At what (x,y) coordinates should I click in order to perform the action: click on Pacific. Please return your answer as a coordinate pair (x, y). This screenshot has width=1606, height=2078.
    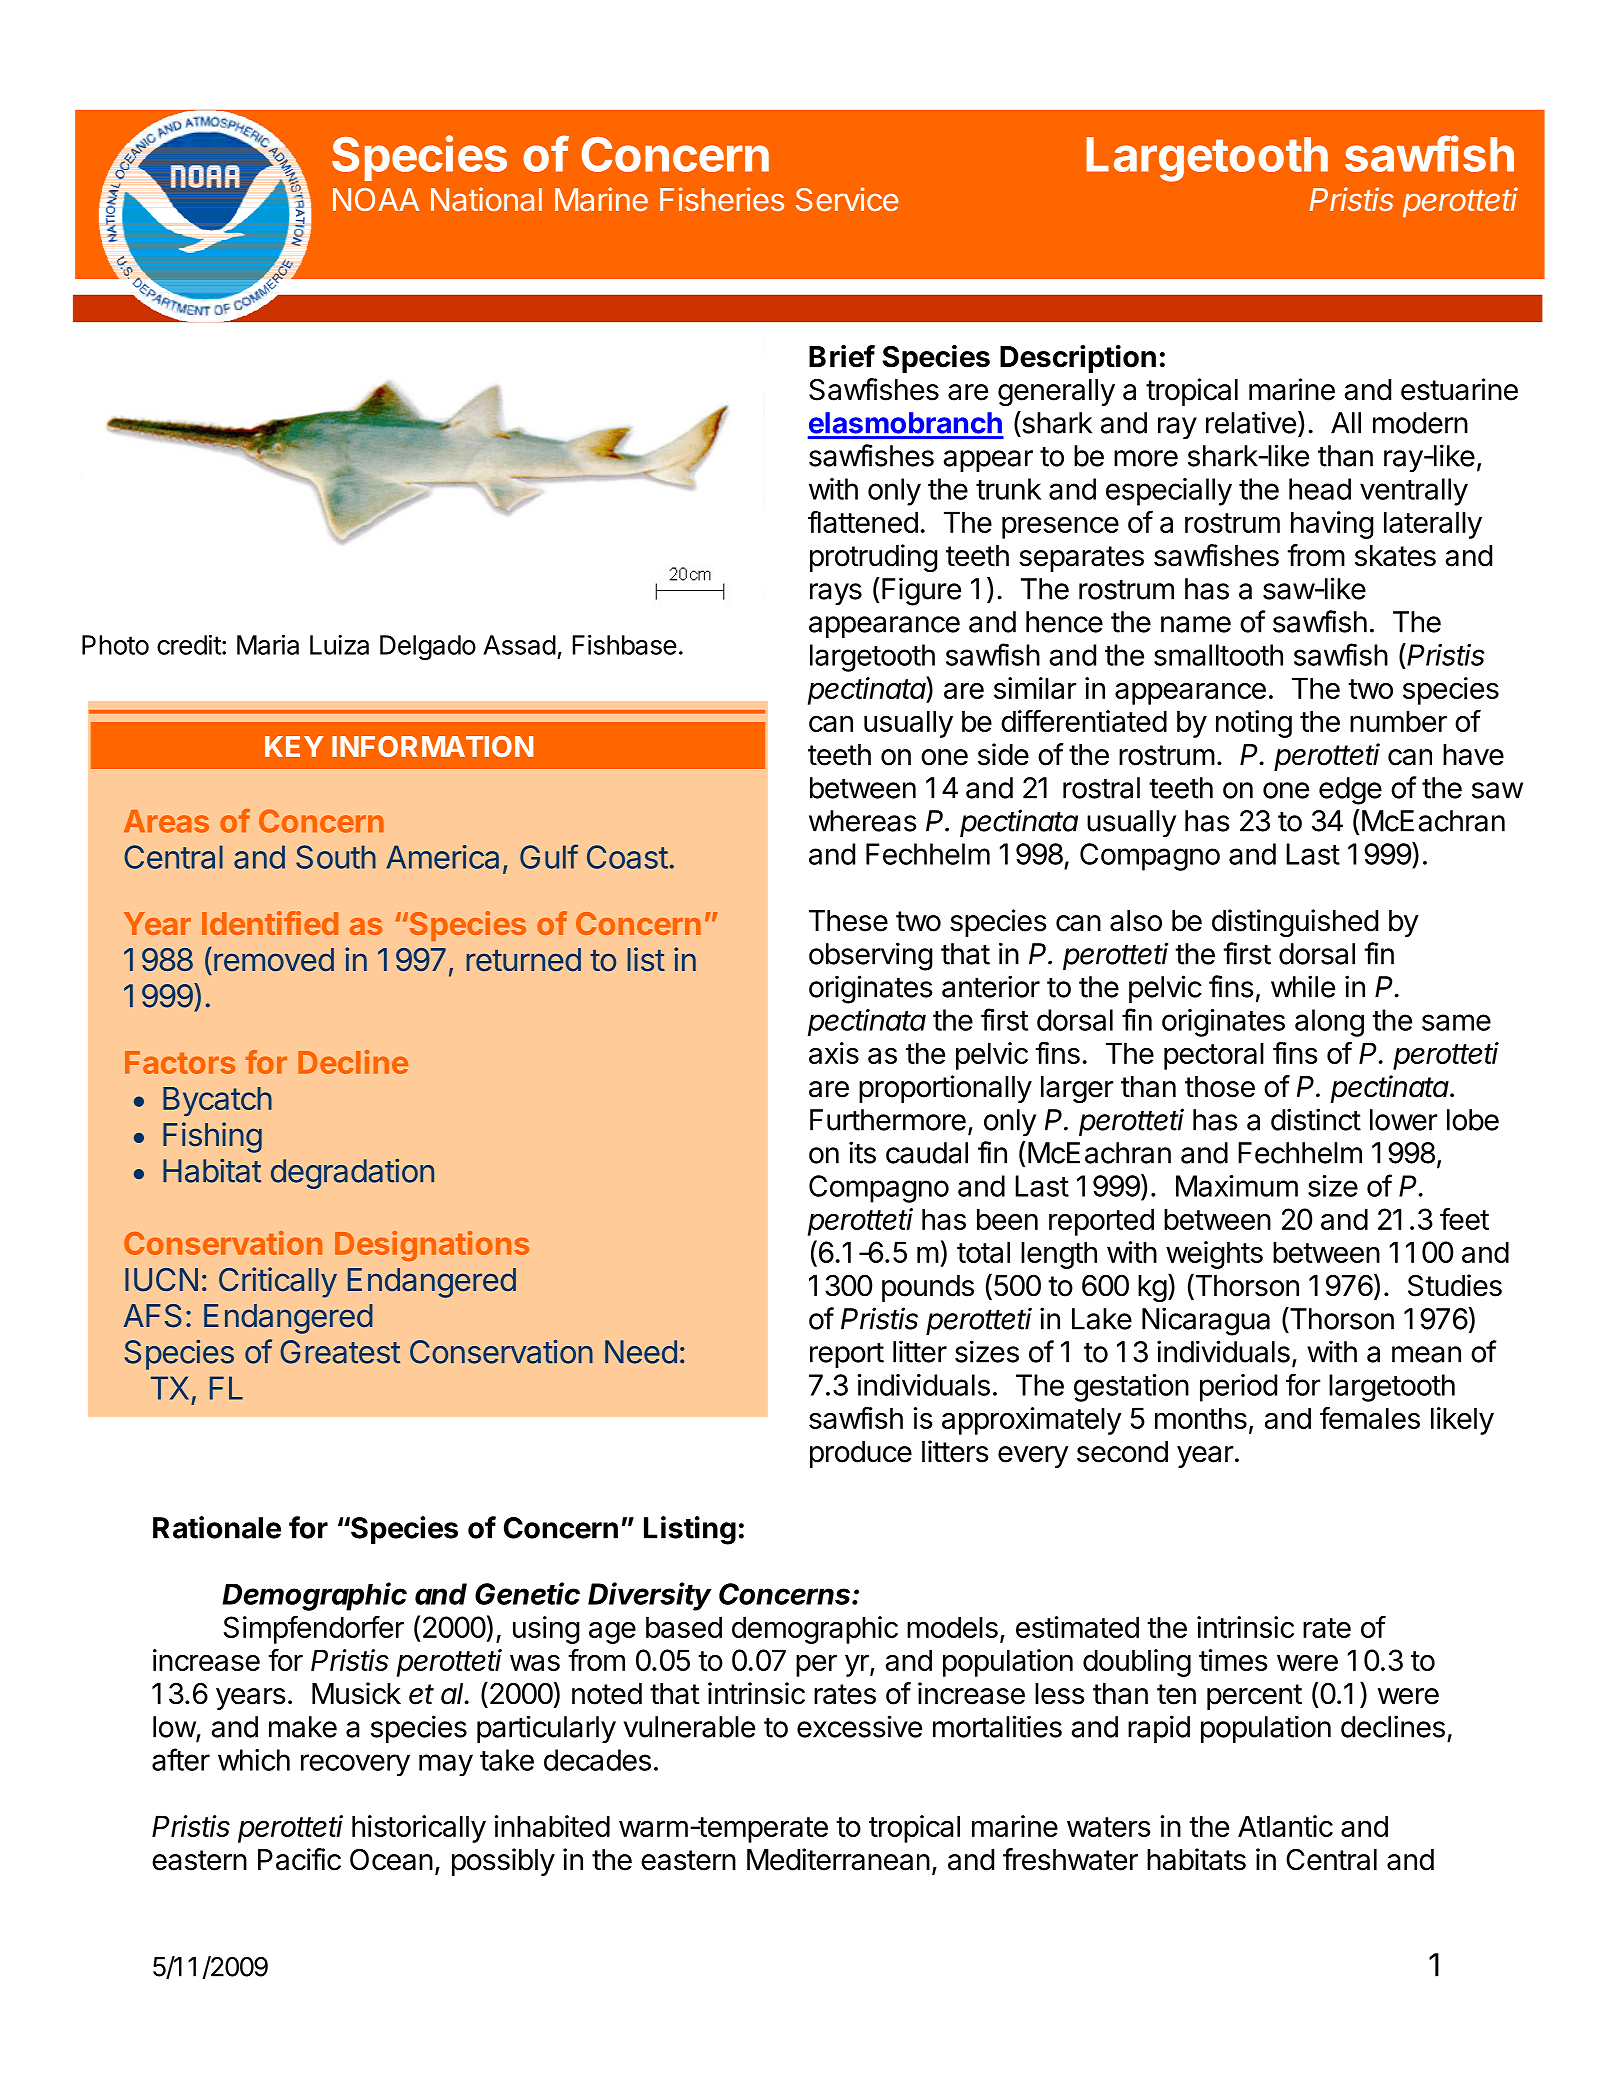
    Looking at the image, I should click on (299, 1859).
